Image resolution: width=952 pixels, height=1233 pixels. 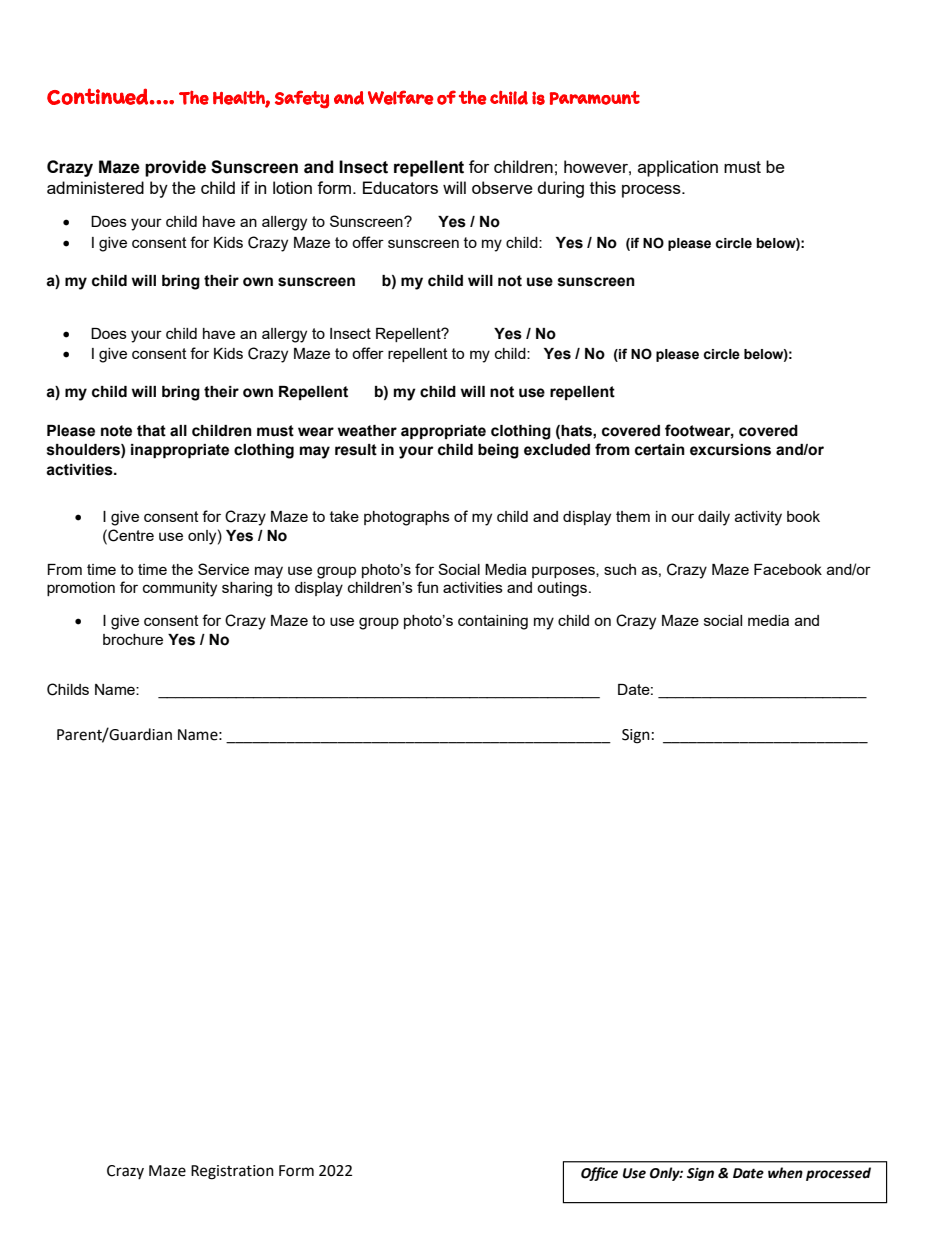 I want to click on Welfare, so click(x=400, y=97).
